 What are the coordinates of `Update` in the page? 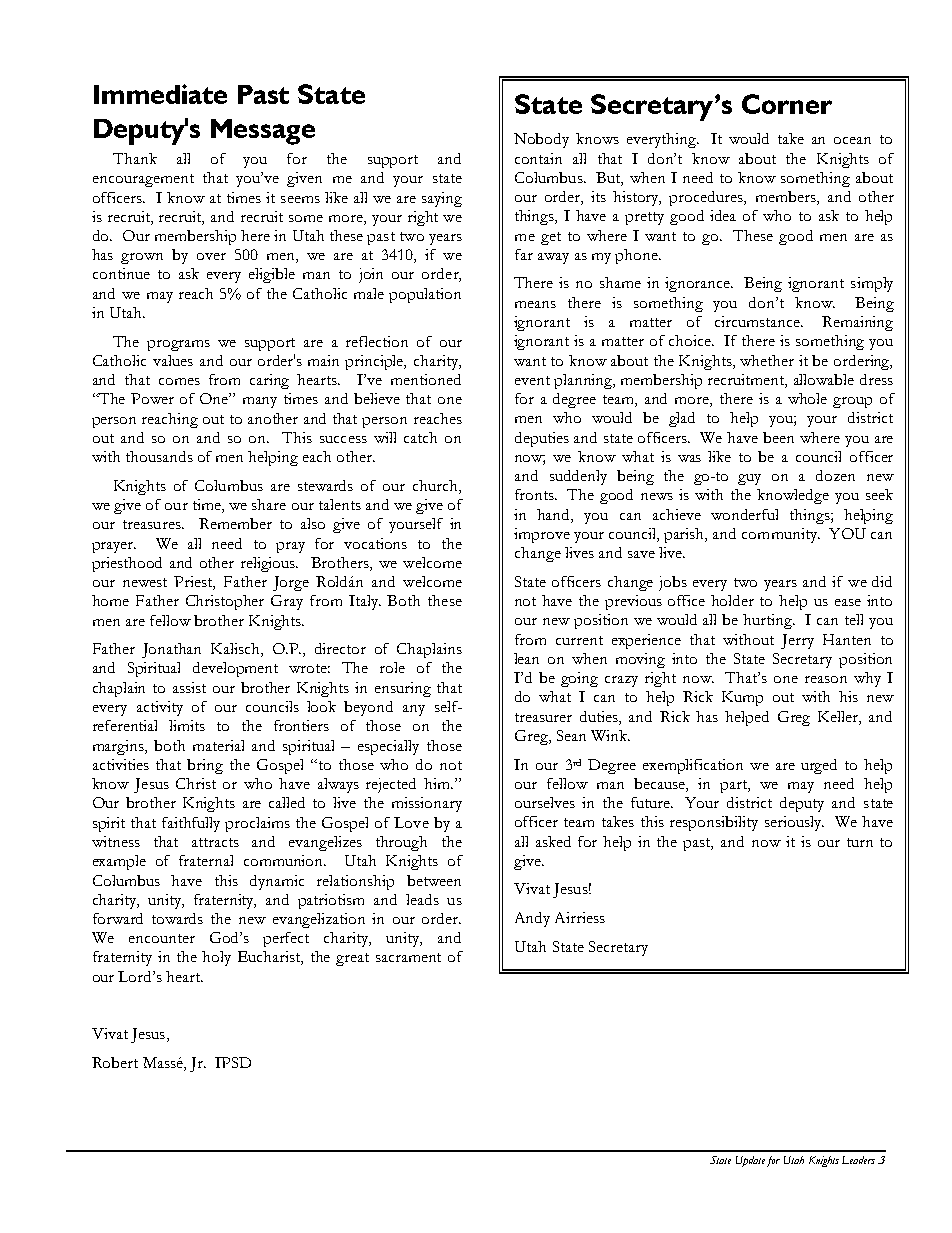 It's located at (750, 1161).
